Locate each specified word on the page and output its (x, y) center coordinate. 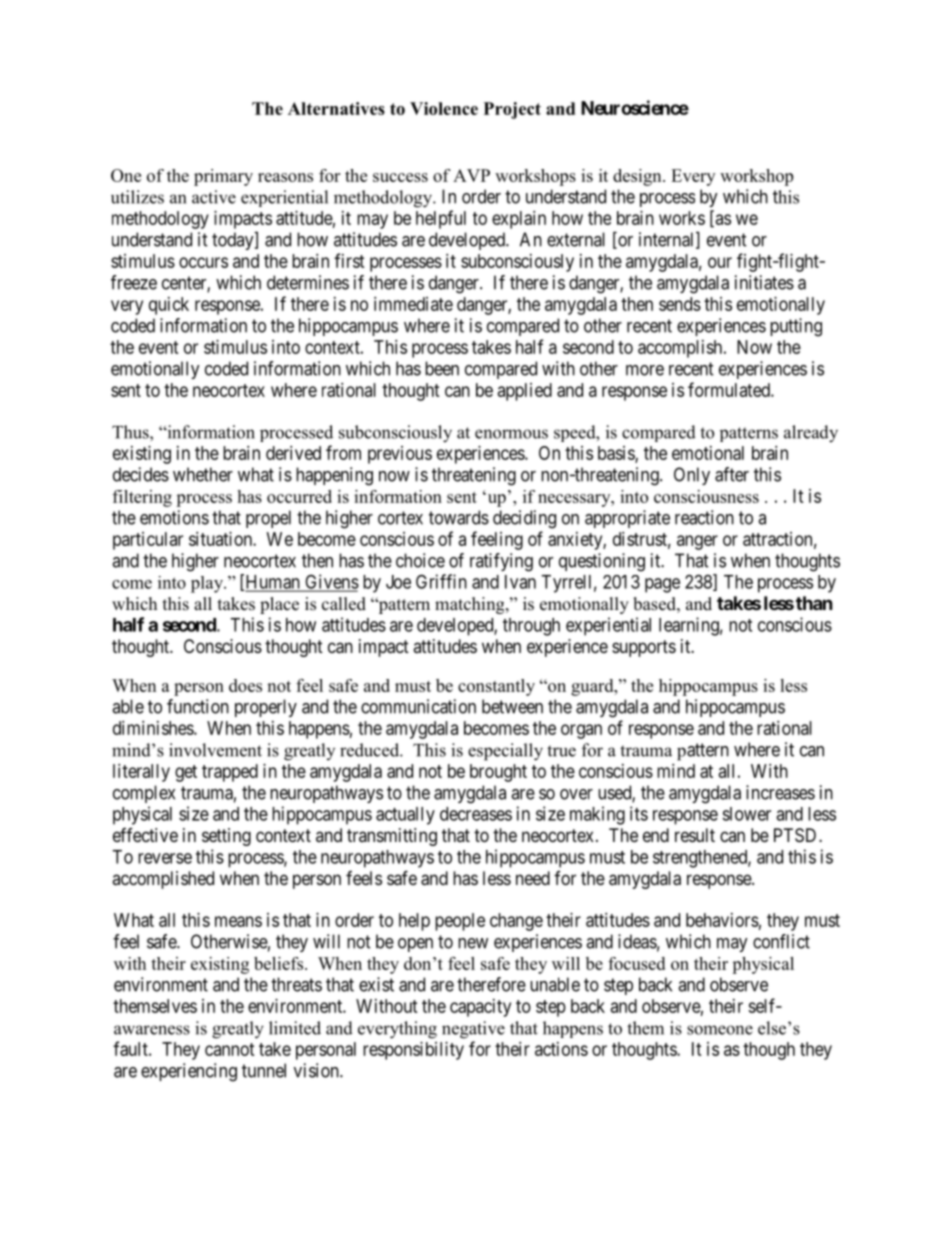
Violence (444, 108)
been (442, 368)
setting (226, 837)
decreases (476, 814)
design (638, 177)
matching (471, 605)
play (208, 584)
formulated (730, 389)
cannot (230, 1049)
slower (746, 814)
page (662, 585)
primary (223, 177)
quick (169, 306)
